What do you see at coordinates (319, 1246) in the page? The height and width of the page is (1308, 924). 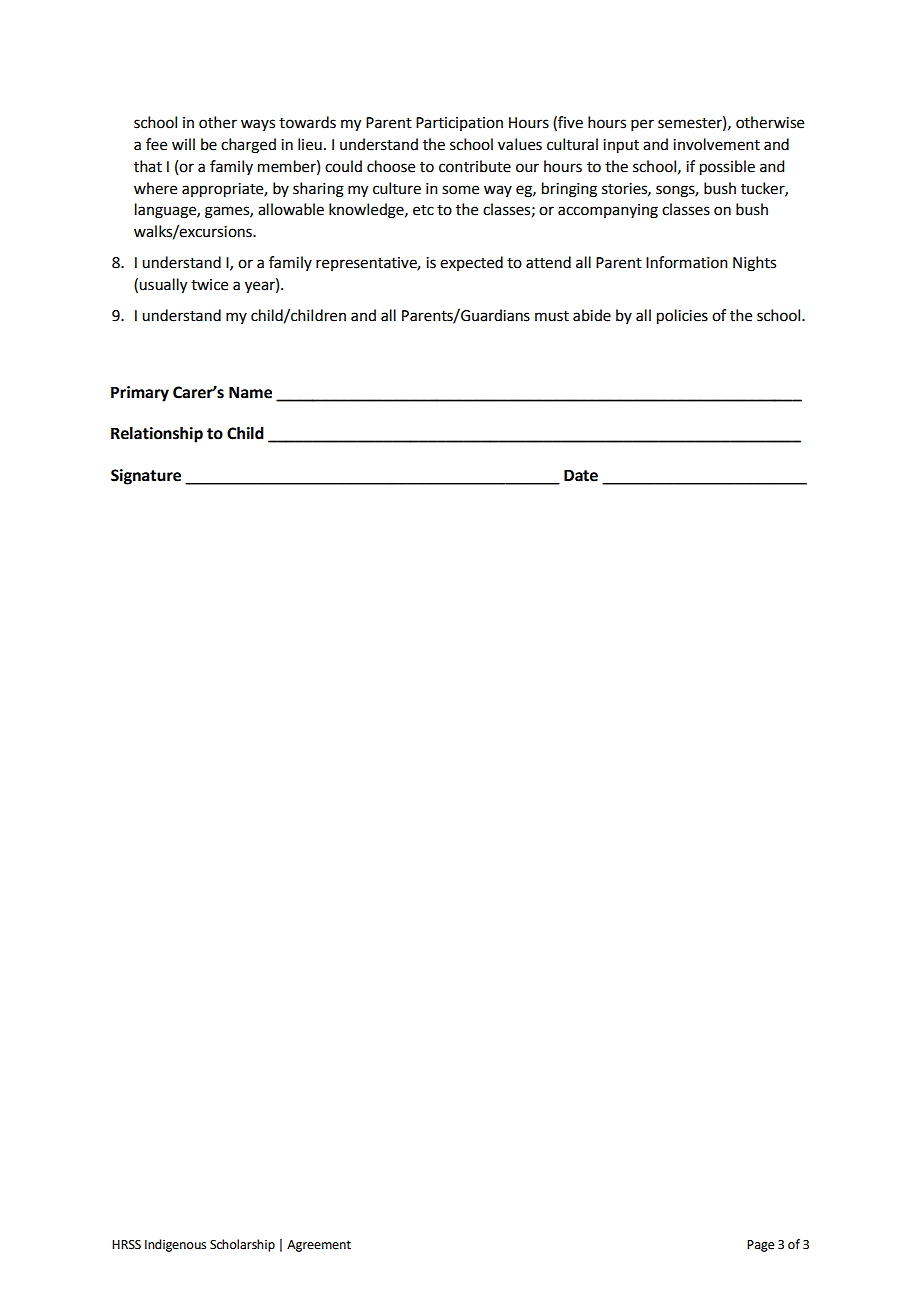 I see `Agreement` at bounding box center [319, 1246].
